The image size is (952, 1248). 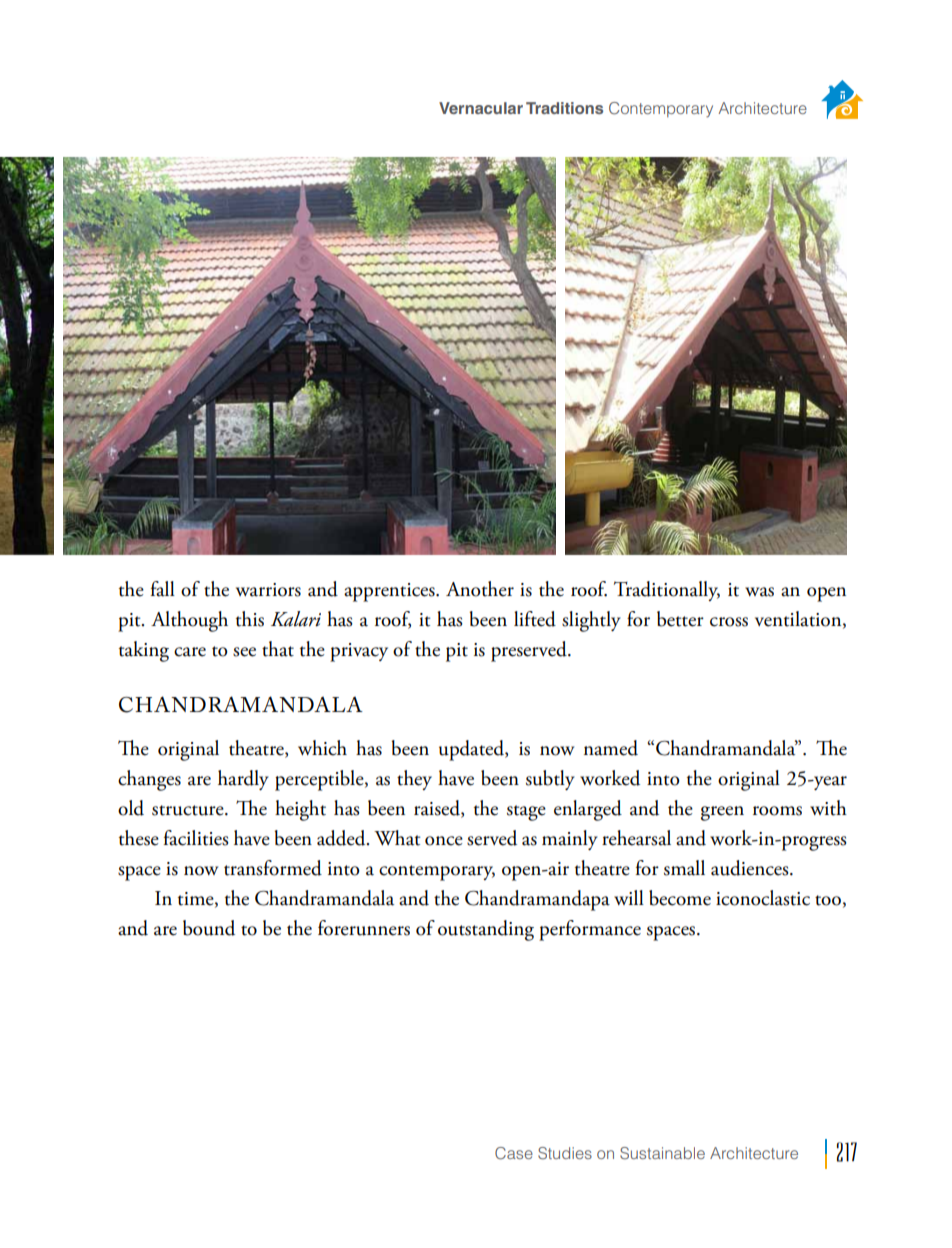 I want to click on bound, so click(x=209, y=928).
